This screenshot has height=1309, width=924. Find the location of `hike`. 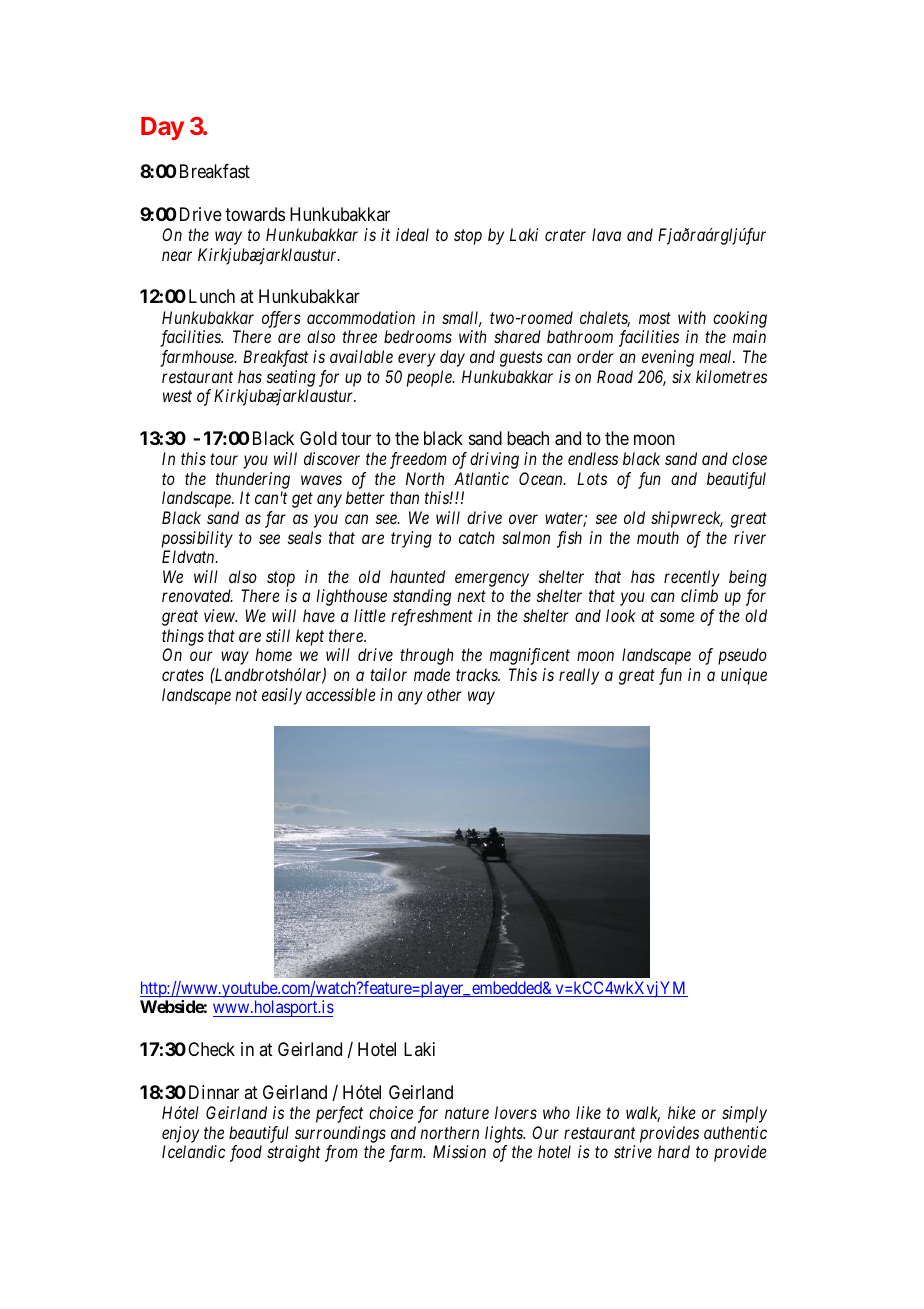

hike is located at coordinates (682, 1112).
